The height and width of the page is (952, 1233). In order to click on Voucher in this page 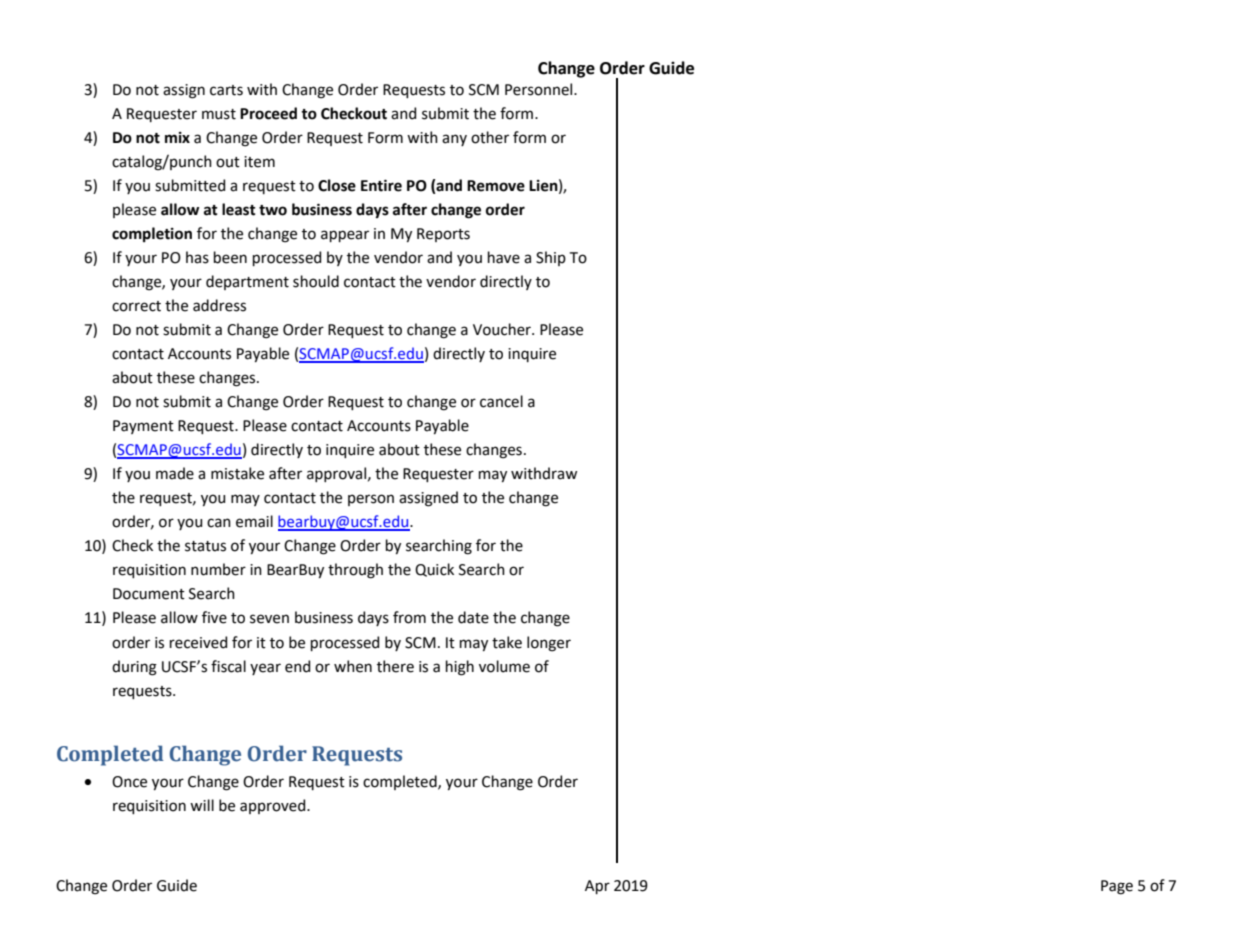, I will do `click(503, 329)`.
